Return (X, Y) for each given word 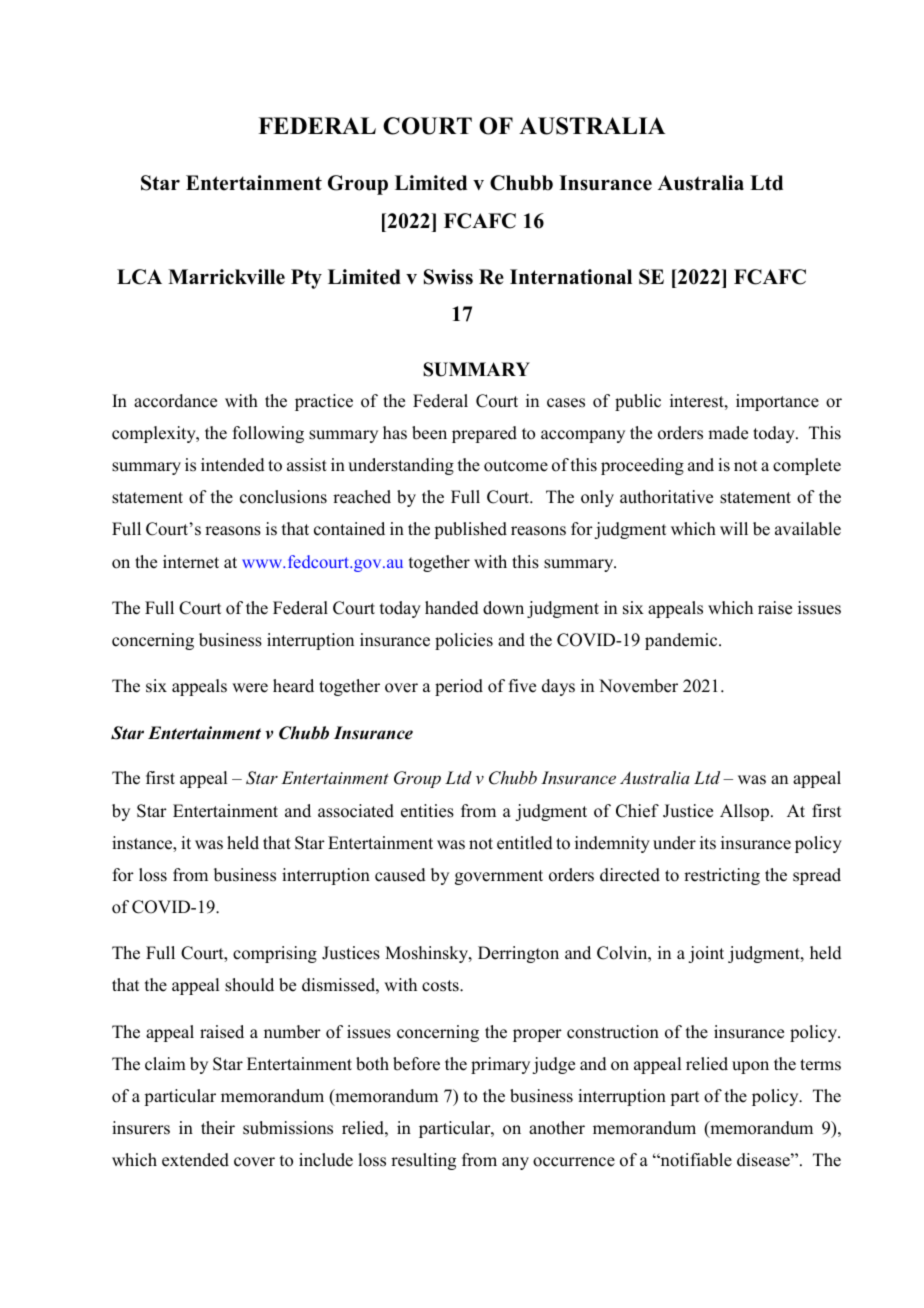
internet (191, 562)
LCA (139, 277)
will (734, 528)
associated (356, 811)
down (503, 608)
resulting (423, 1161)
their (218, 1128)
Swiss (448, 277)
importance (777, 402)
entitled (525, 843)
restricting (722, 876)
